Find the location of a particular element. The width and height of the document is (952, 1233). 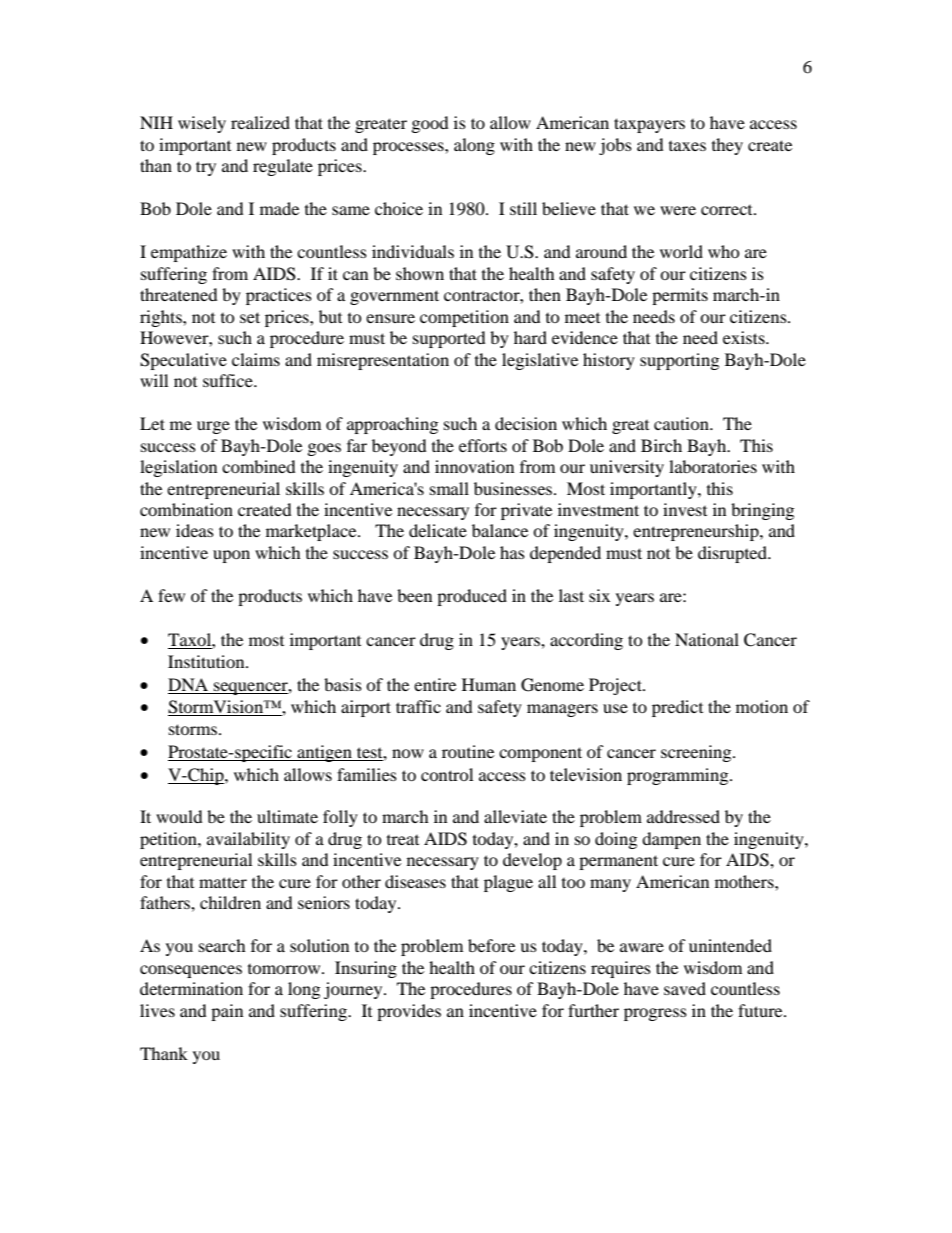

taxes is located at coordinates (687, 146).
